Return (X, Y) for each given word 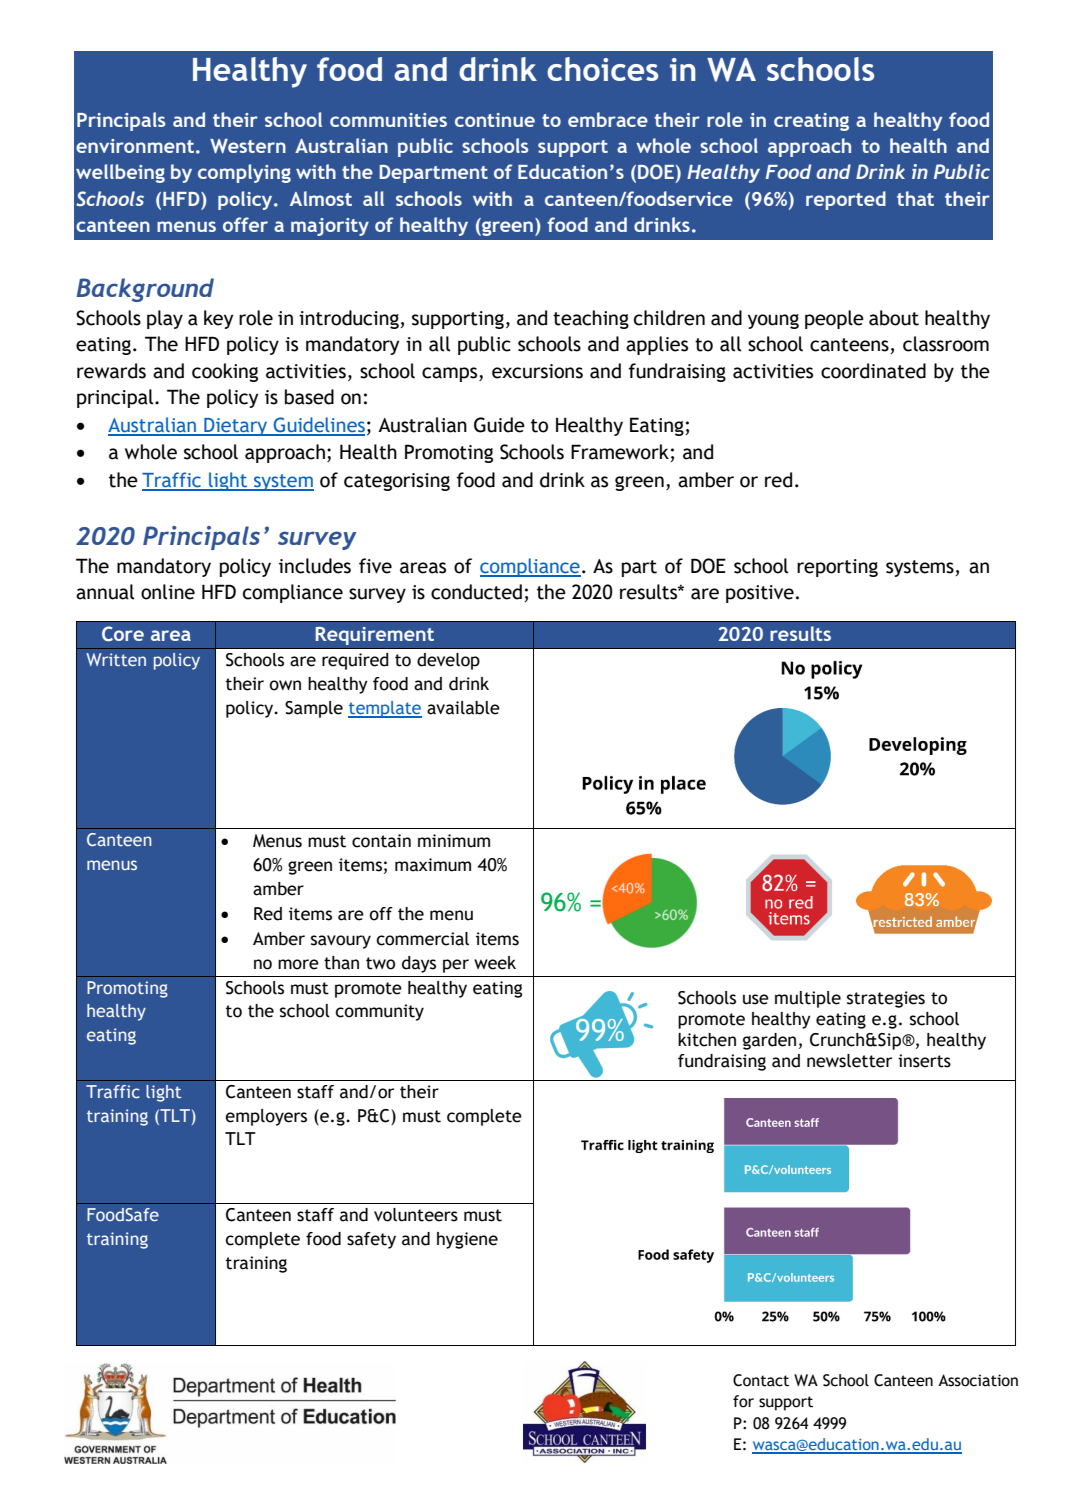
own (285, 685)
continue (495, 120)
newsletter (849, 1061)
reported (846, 200)
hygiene (467, 1240)
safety (371, 1240)
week (495, 963)
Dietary (236, 427)
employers (266, 1117)
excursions (537, 371)
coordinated (873, 371)
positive (760, 594)
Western (248, 146)
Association (978, 1380)
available (463, 708)
